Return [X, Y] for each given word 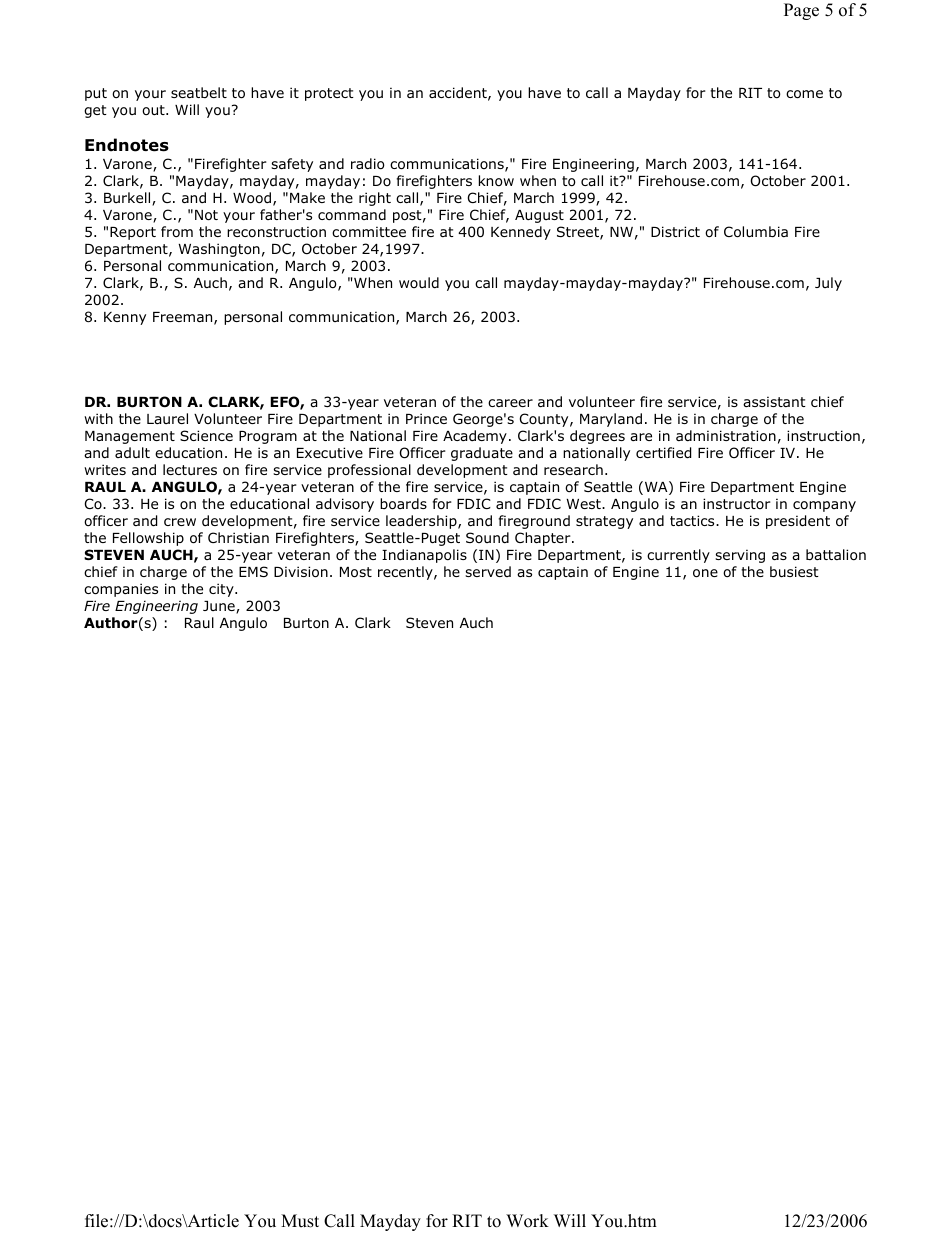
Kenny [125, 318]
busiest [794, 571]
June [220, 607]
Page [801, 11]
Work [527, 1221]
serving [740, 556]
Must [300, 1221]
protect [329, 94]
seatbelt [199, 92]
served [488, 571]
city [222, 590]
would [419, 282]
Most [356, 572]
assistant [774, 401]
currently [678, 556]
